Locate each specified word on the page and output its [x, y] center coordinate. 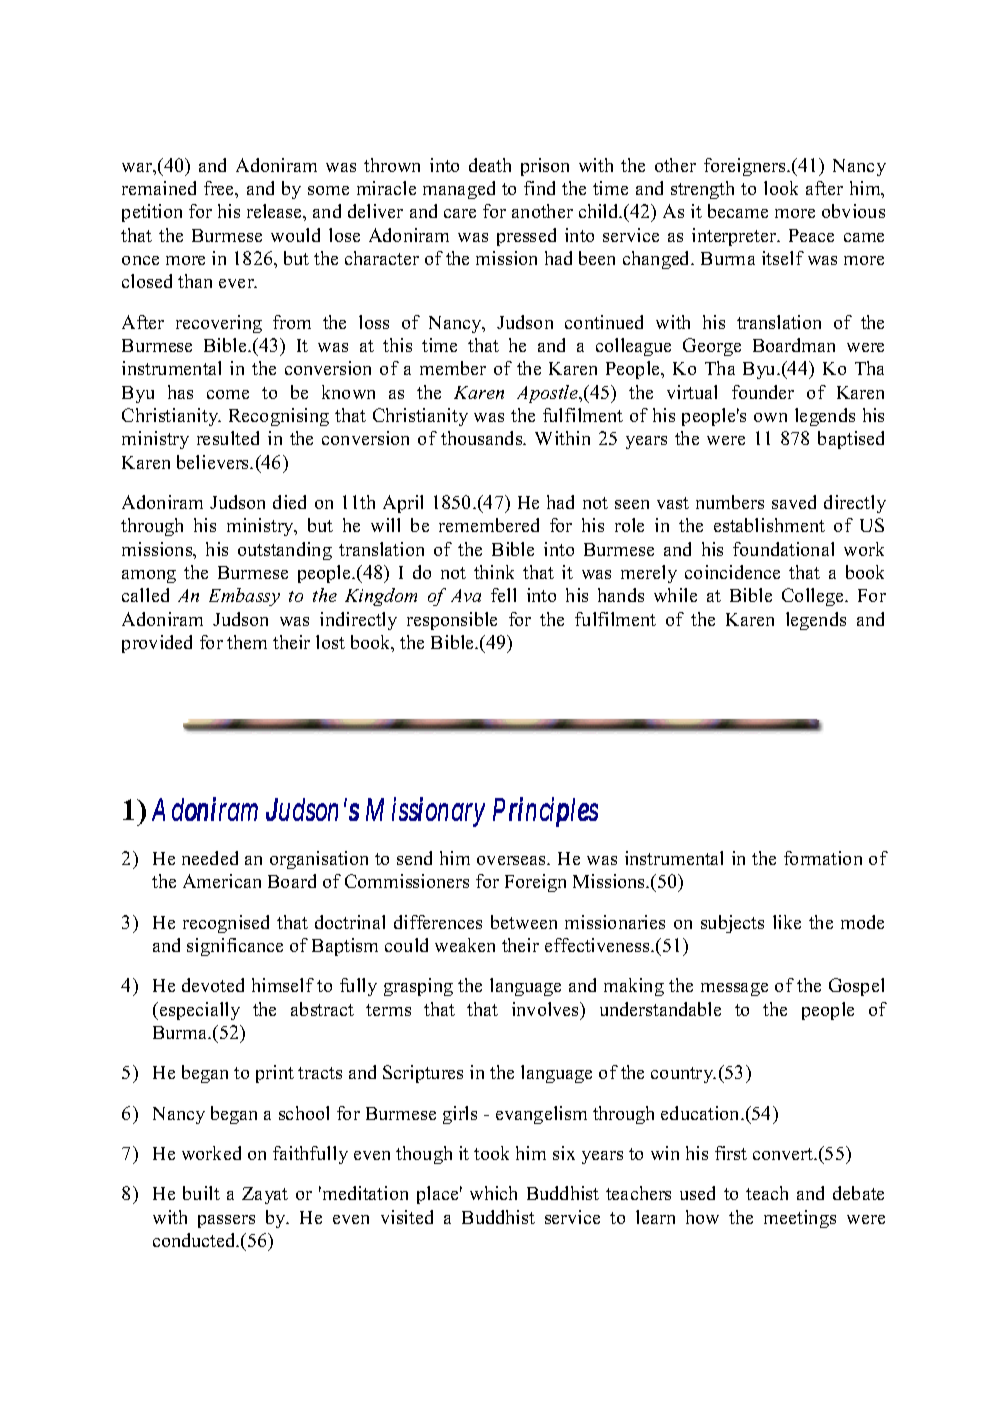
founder [763, 392]
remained [159, 188]
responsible [452, 621]
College [814, 597]
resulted [228, 438]
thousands [483, 438]
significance [235, 947]
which [493, 1193]
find [539, 188]
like [787, 922]
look [781, 188]
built [201, 1193]
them [247, 642]
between [524, 922]
